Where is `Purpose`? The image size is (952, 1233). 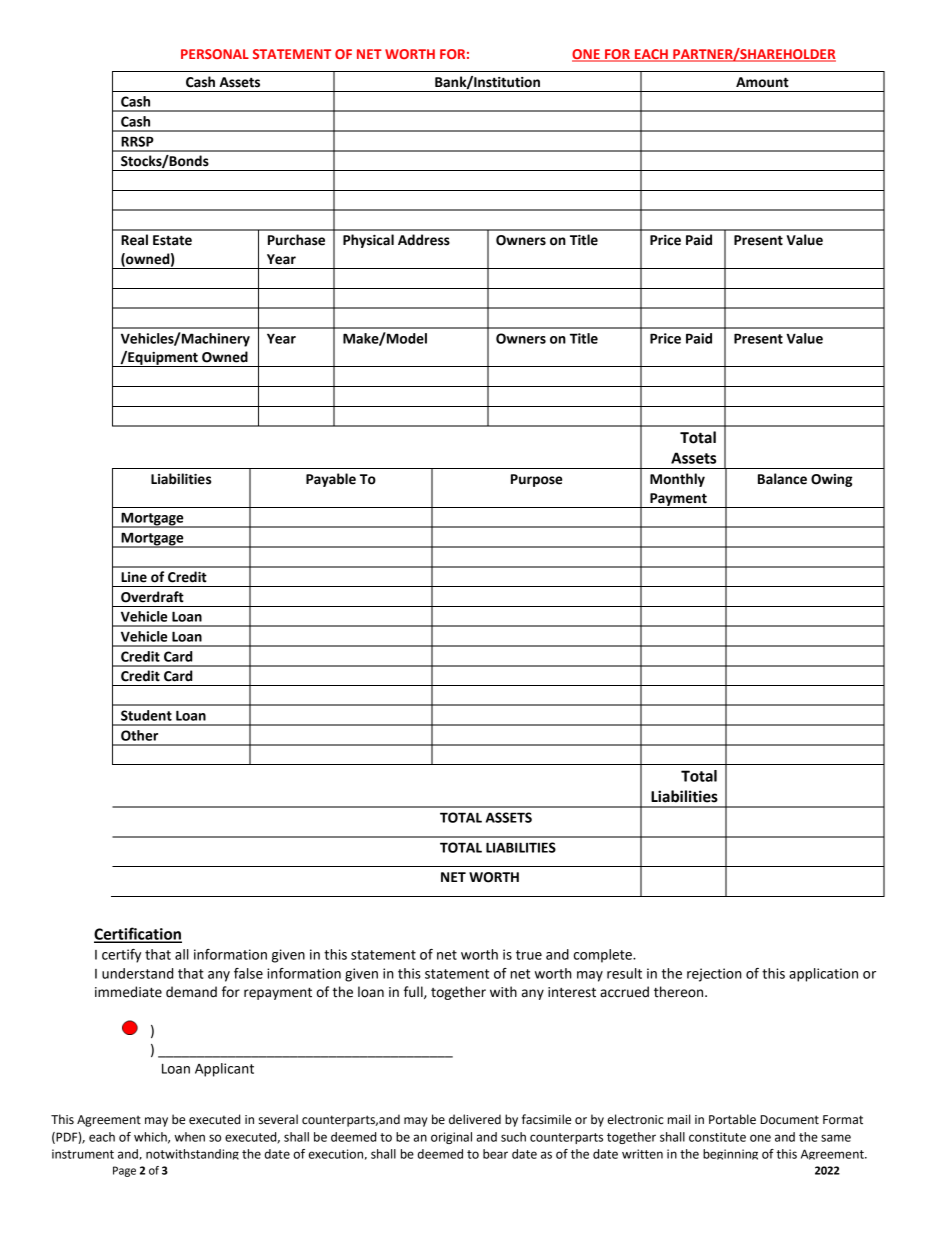 Purpose is located at coordinates (536, 480).
